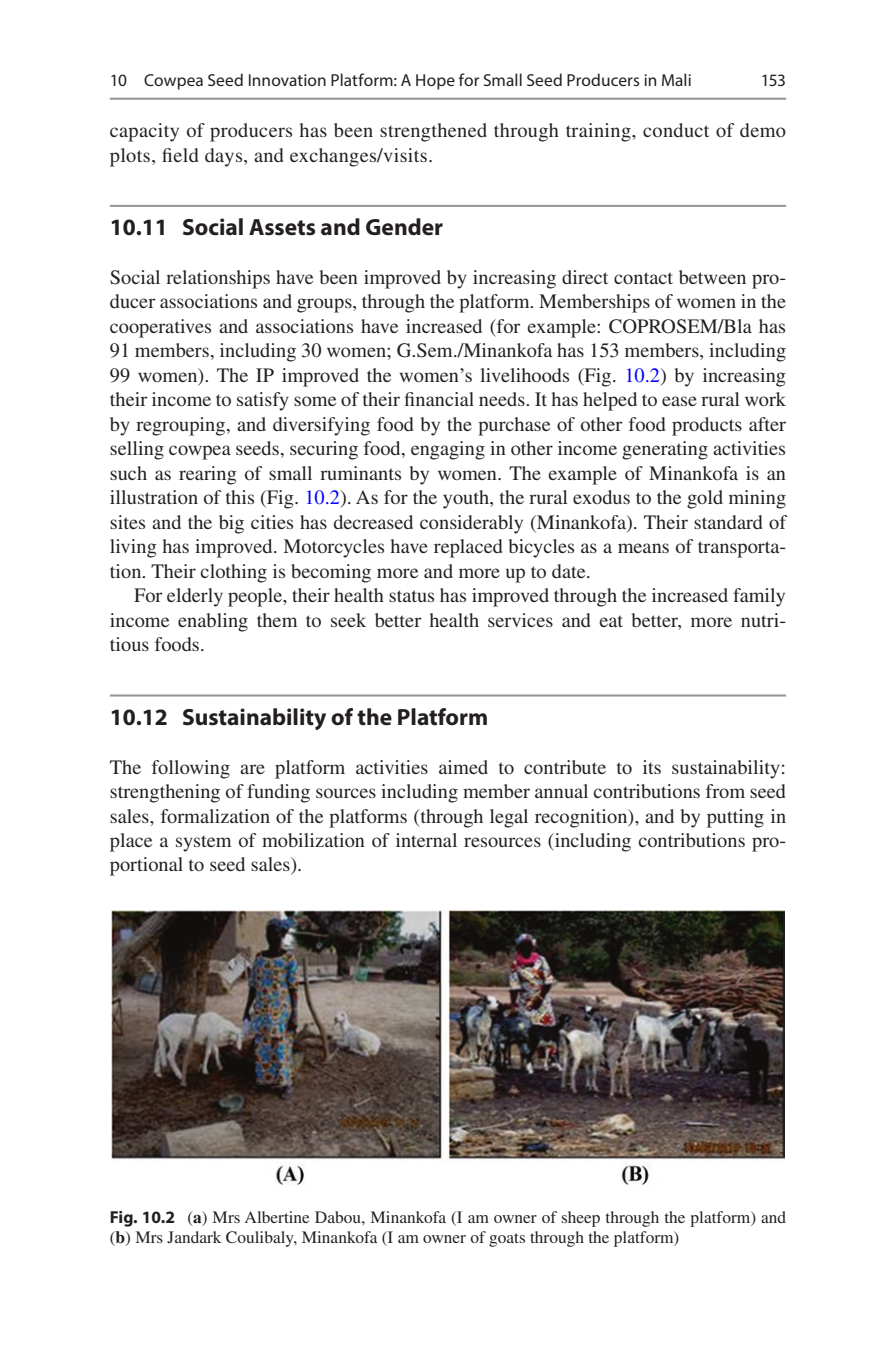 Image resolution: width=896 pixels, height=1359 pixels. Describe the element at coordinates (707, 426) in the page. I see `products` at that location.
